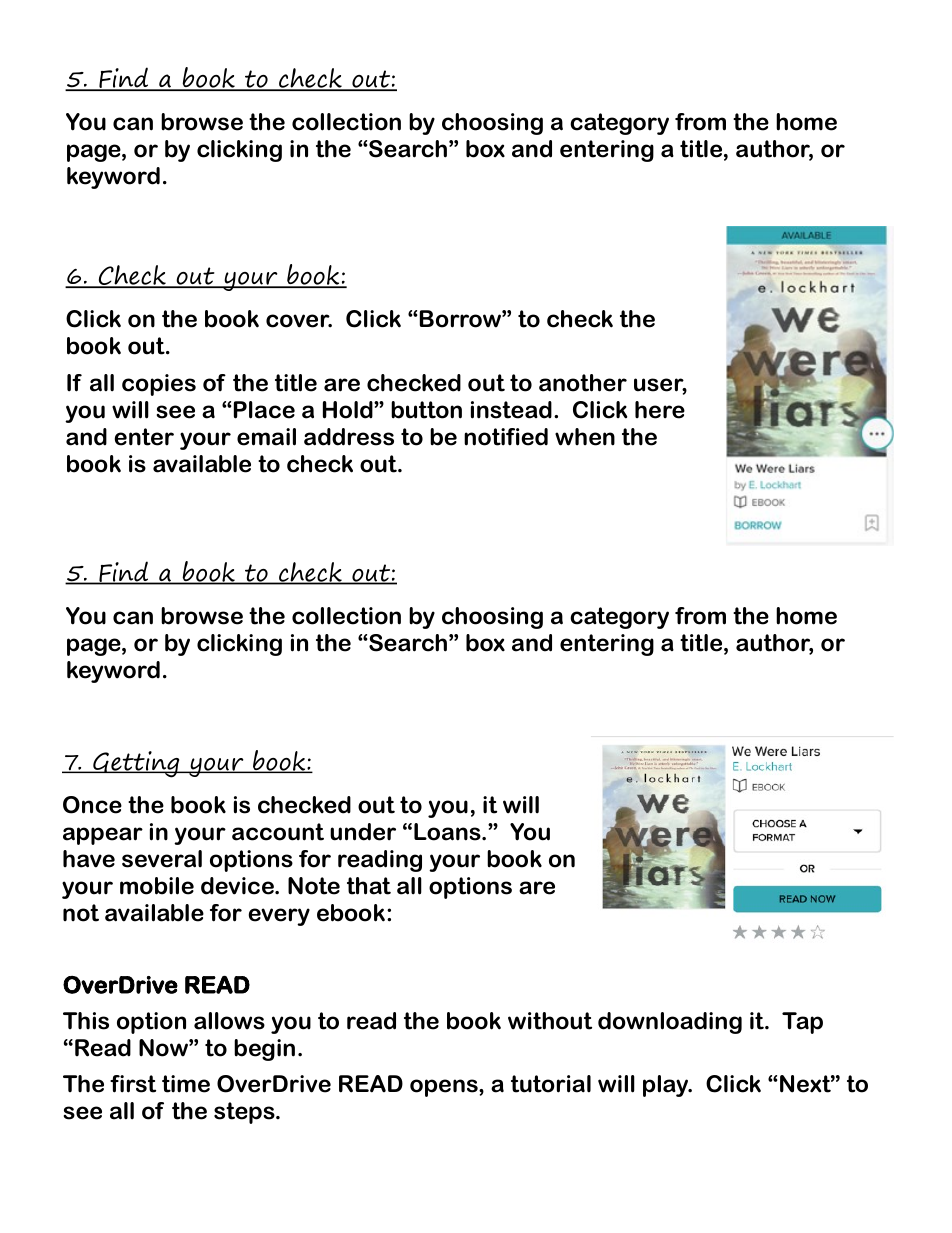  What do you see at coordinates (369, 886) in the screenshot?
I see `that` at bounding box center [369, 886].
